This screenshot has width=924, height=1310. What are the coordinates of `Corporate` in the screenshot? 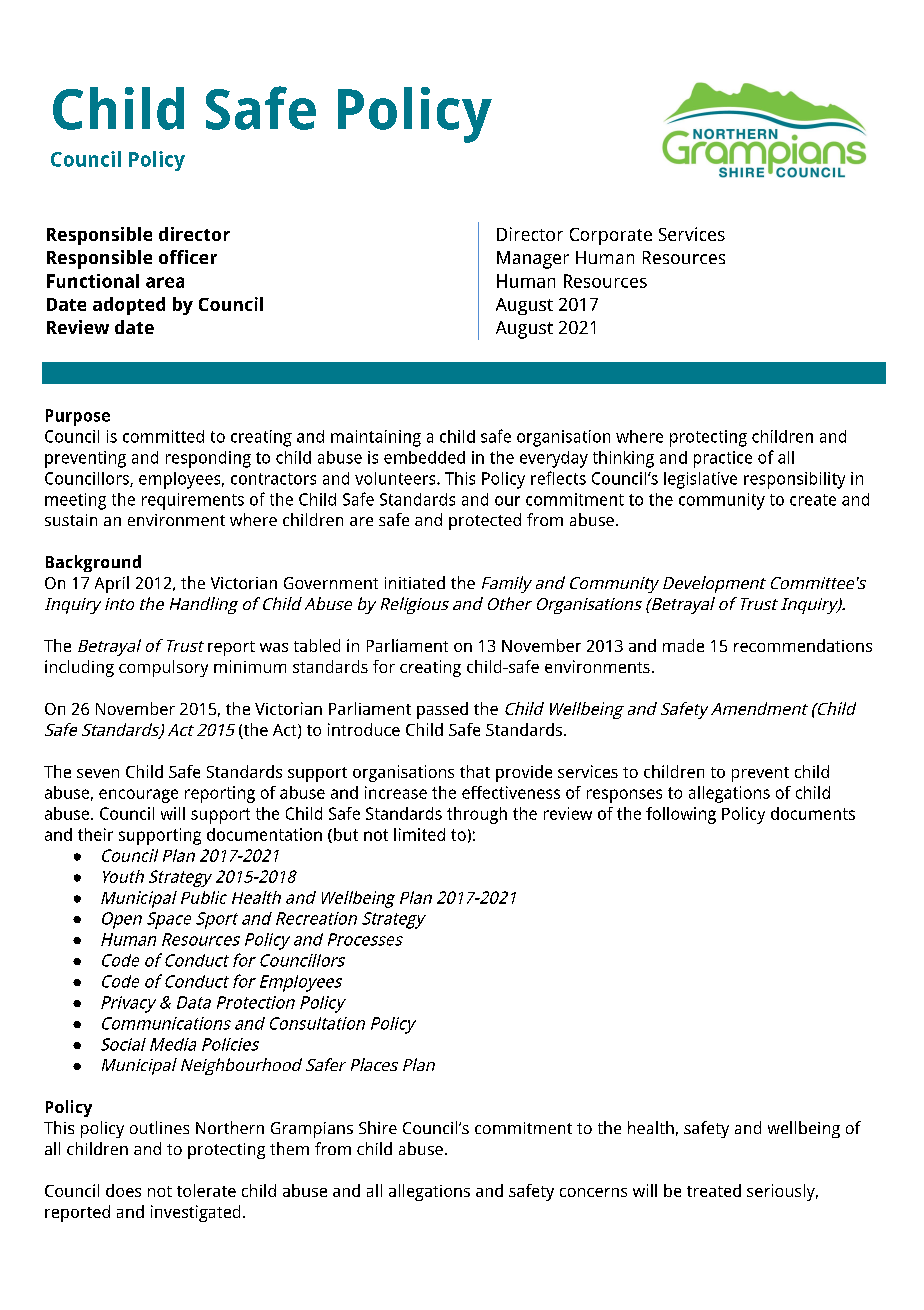 It's located at (611, 236).
